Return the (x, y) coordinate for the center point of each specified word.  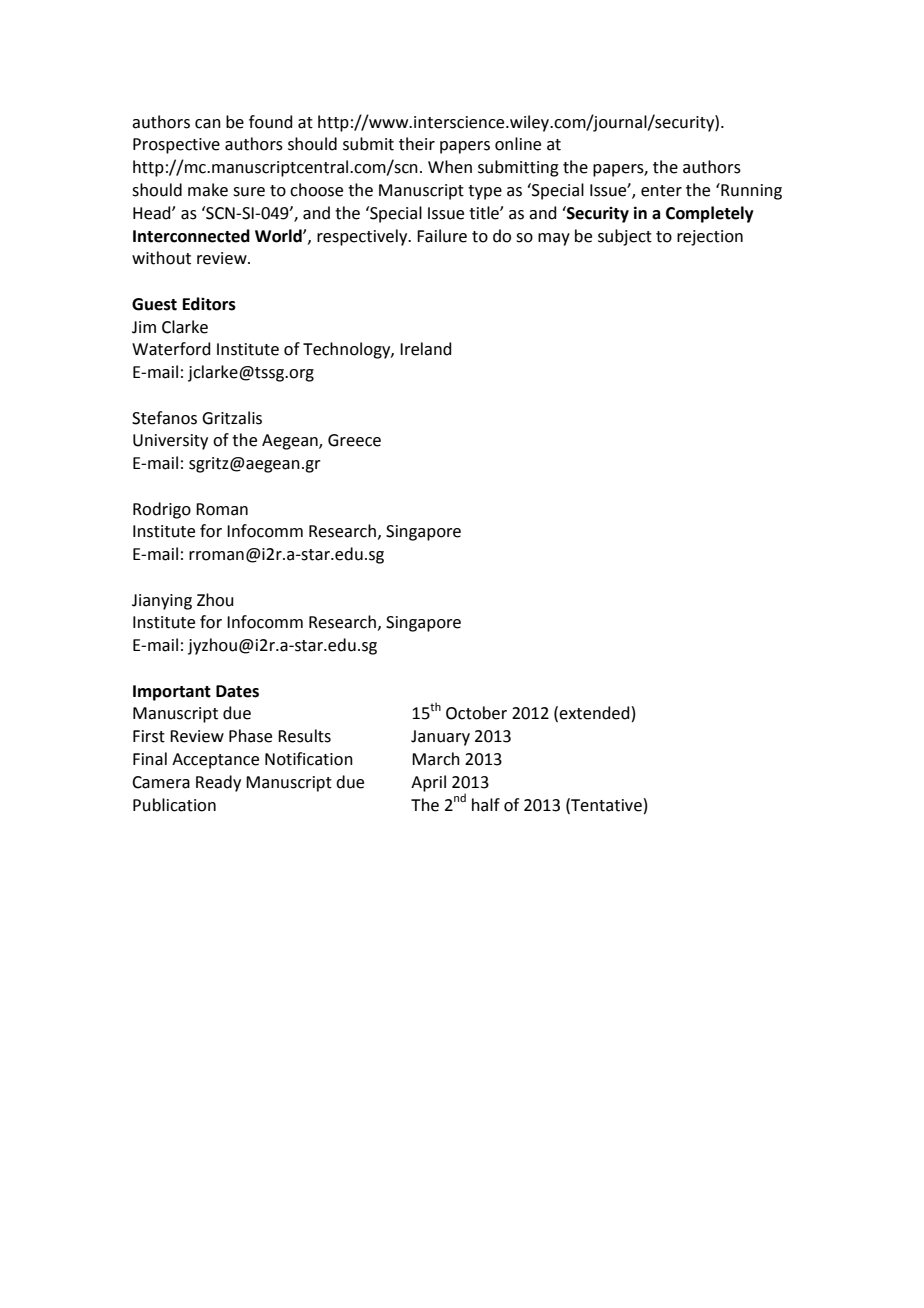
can (208, 124)
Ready (218, 783)
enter (661, 191)
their (417, 144)
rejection (710, 238)
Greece (354, 440)
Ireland (426, 349)
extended (594, 713)
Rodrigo (162, 510)
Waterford (171, 349)
